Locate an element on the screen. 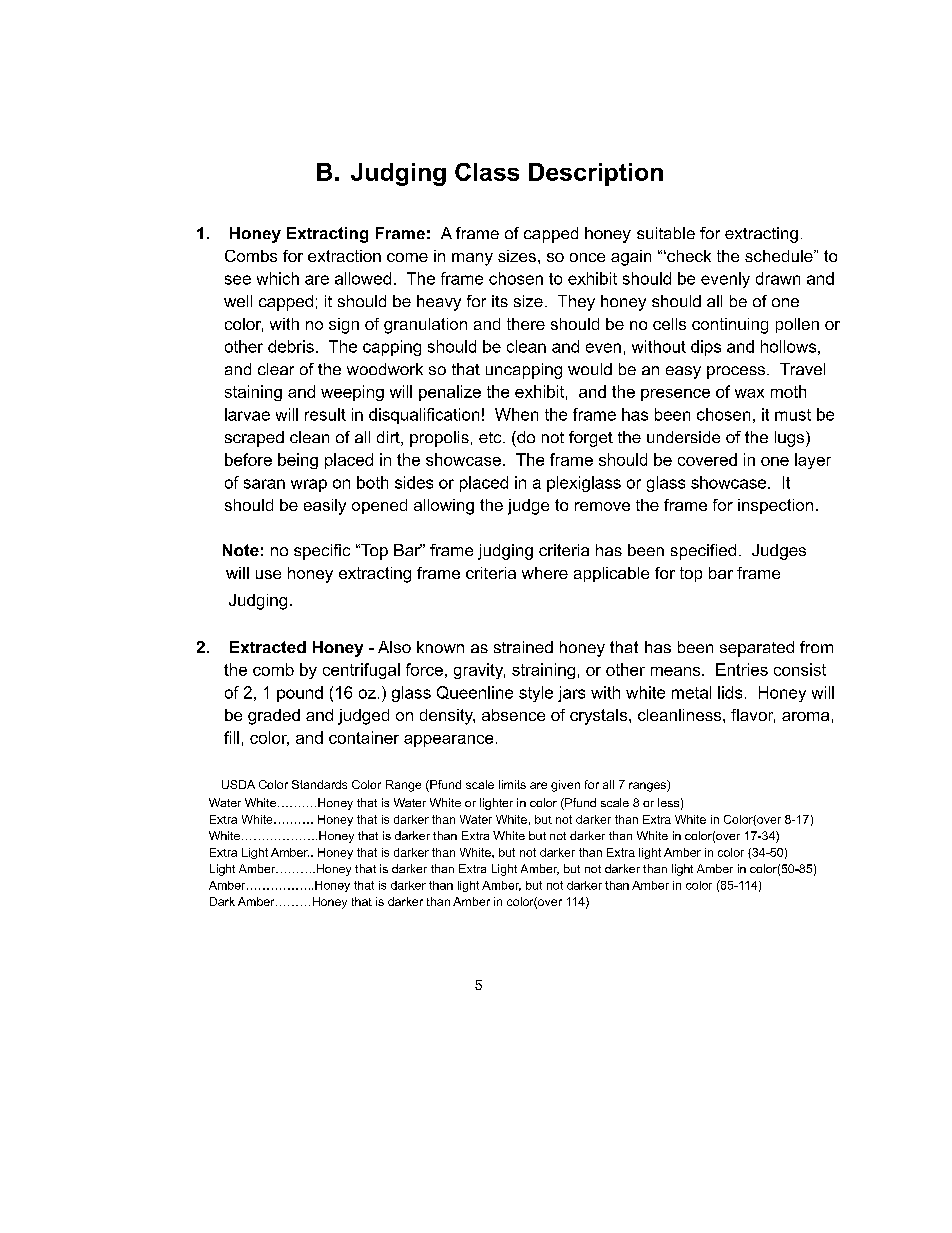 This screenshot has height=1233, width=952. use is located at coordinates (268, 574).
